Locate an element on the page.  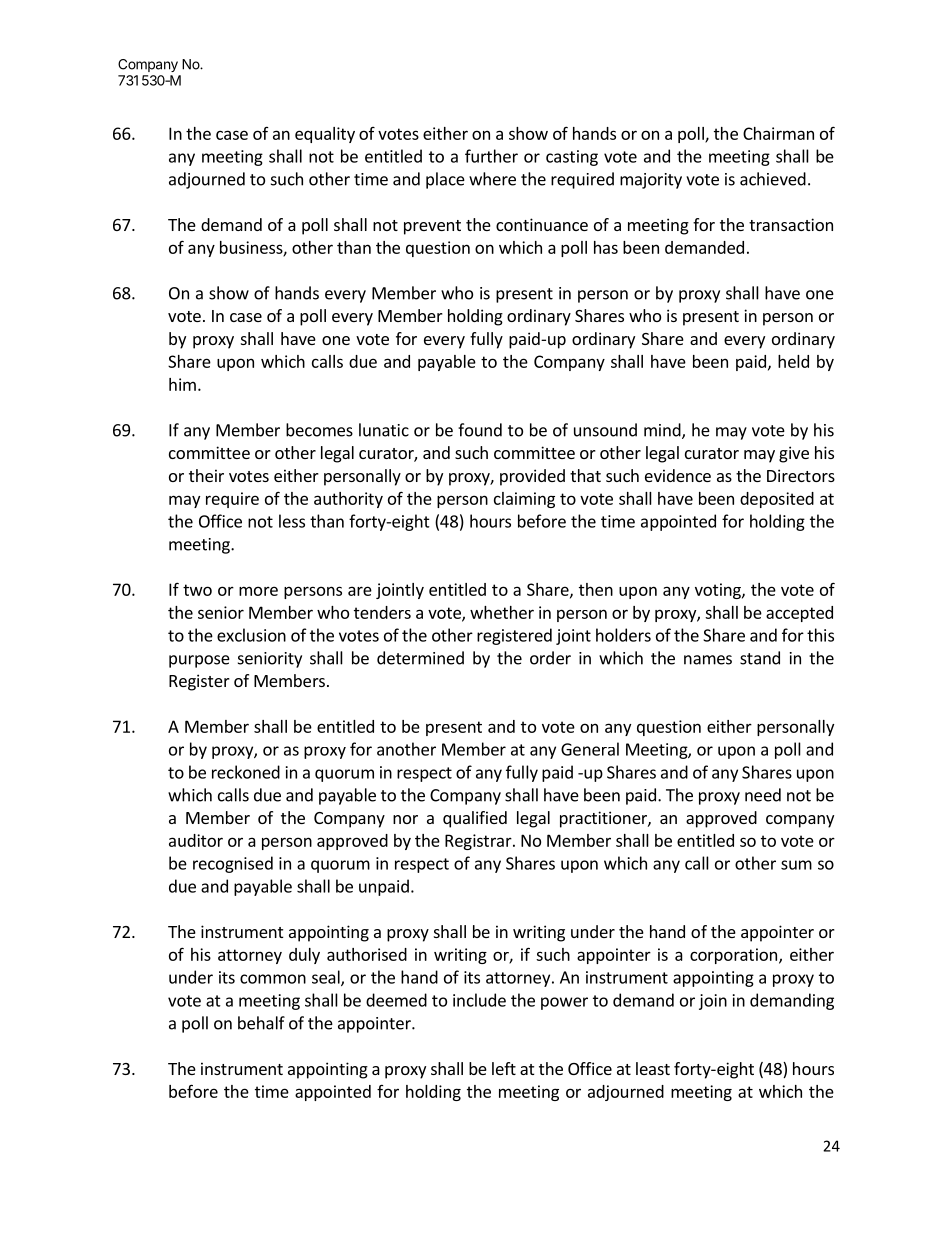
achieved is located at coordinates (773, 179).
